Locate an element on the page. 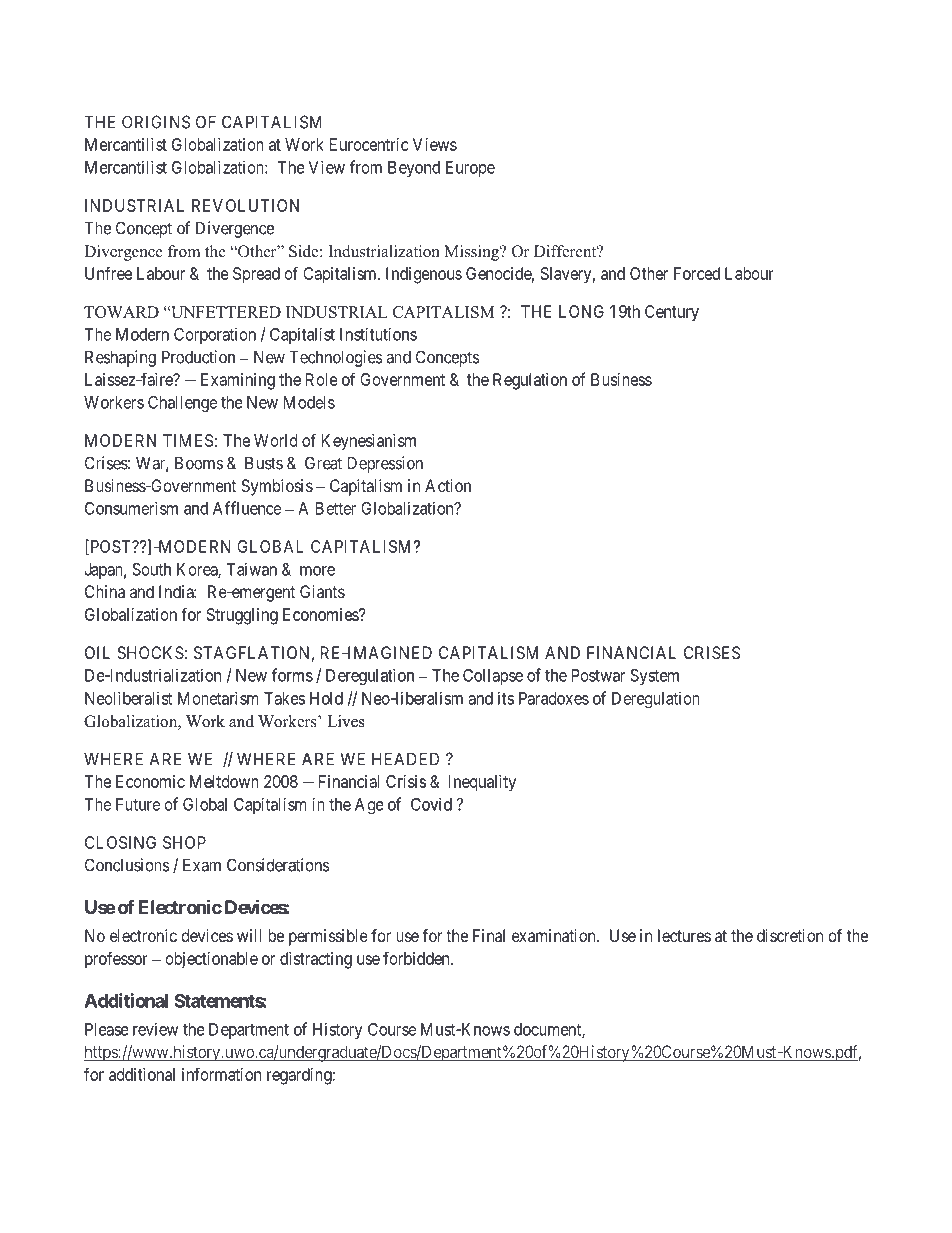 The height and width of the page is (1233, 952). ORIGINS is located at coordinates (156, 122).
